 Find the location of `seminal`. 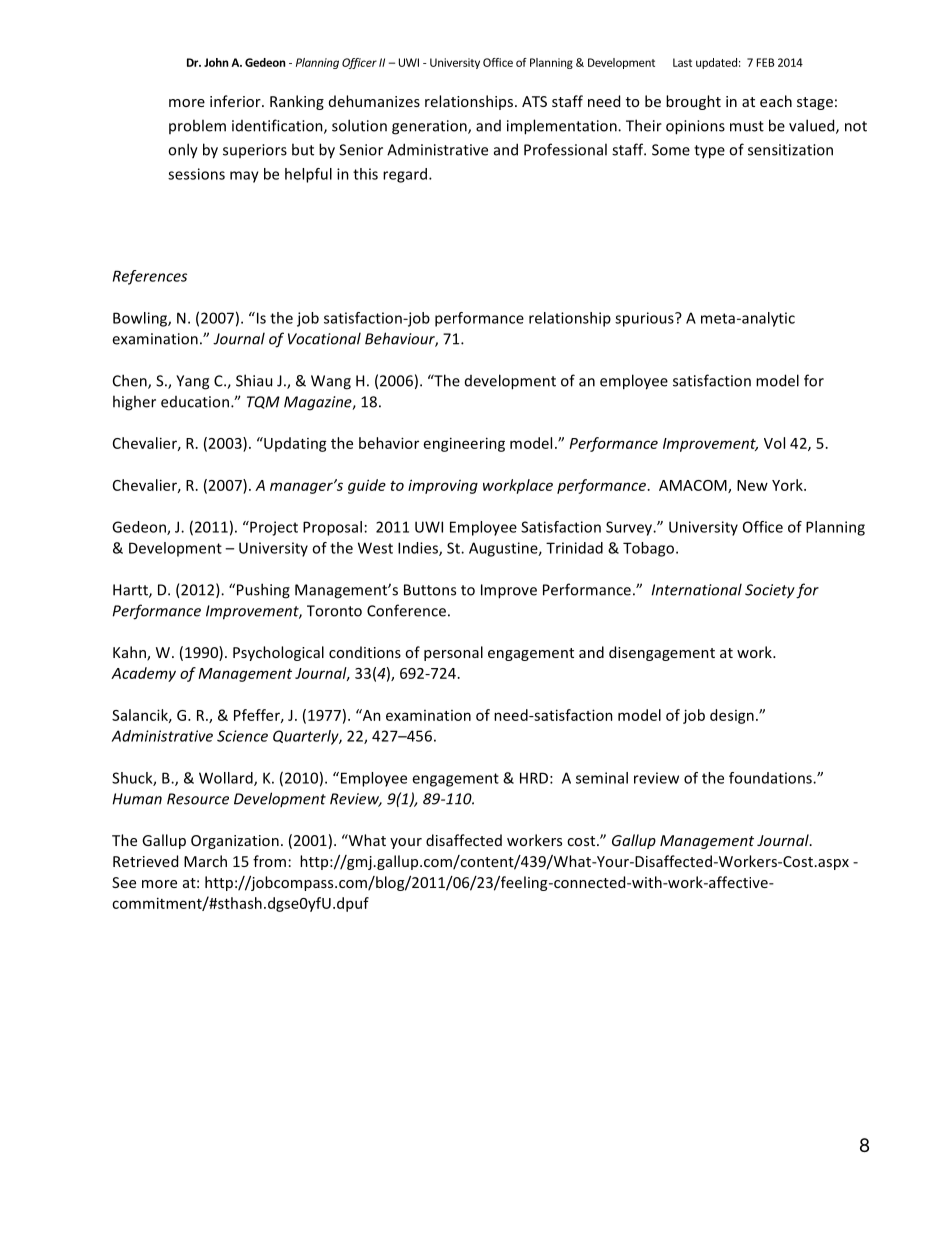

seminal is located at coordinates (602, 778).
